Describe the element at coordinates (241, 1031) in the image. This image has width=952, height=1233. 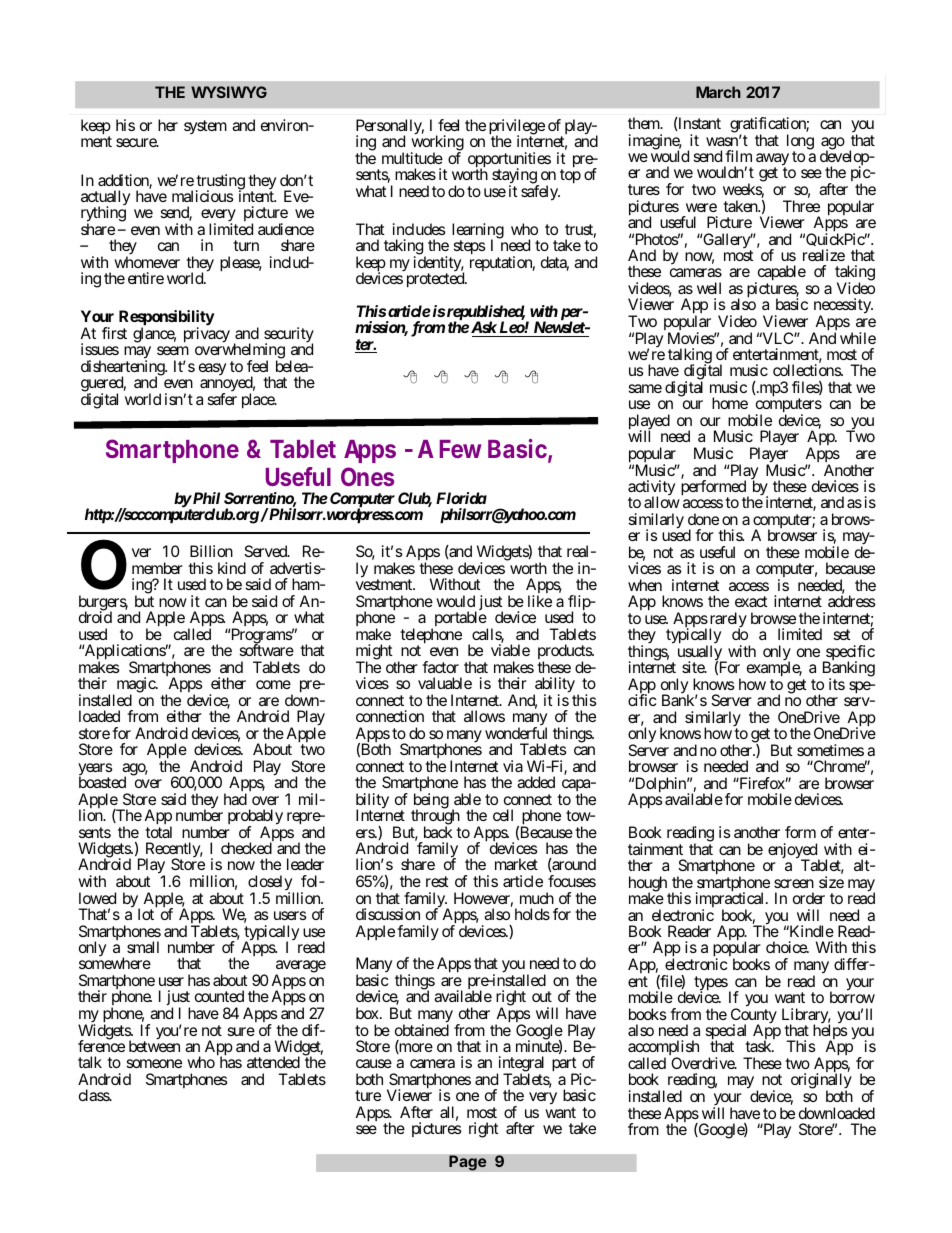
I see `sure` at that location.
